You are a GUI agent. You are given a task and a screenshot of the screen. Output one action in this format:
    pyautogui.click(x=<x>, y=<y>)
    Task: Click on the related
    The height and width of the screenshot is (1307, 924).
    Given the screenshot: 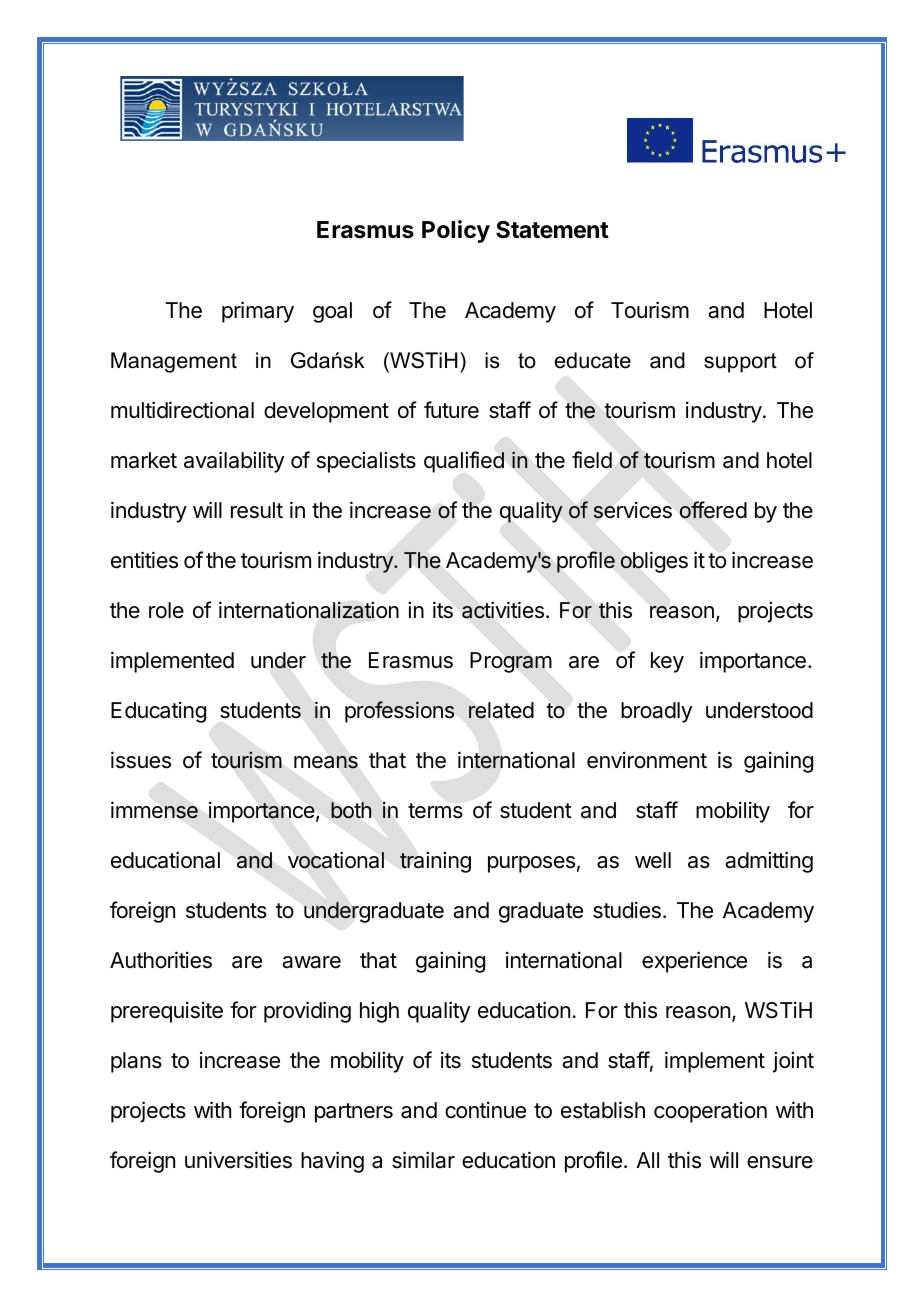 What is the action you would take?
    pyautogui.click(x=501, y=710)
